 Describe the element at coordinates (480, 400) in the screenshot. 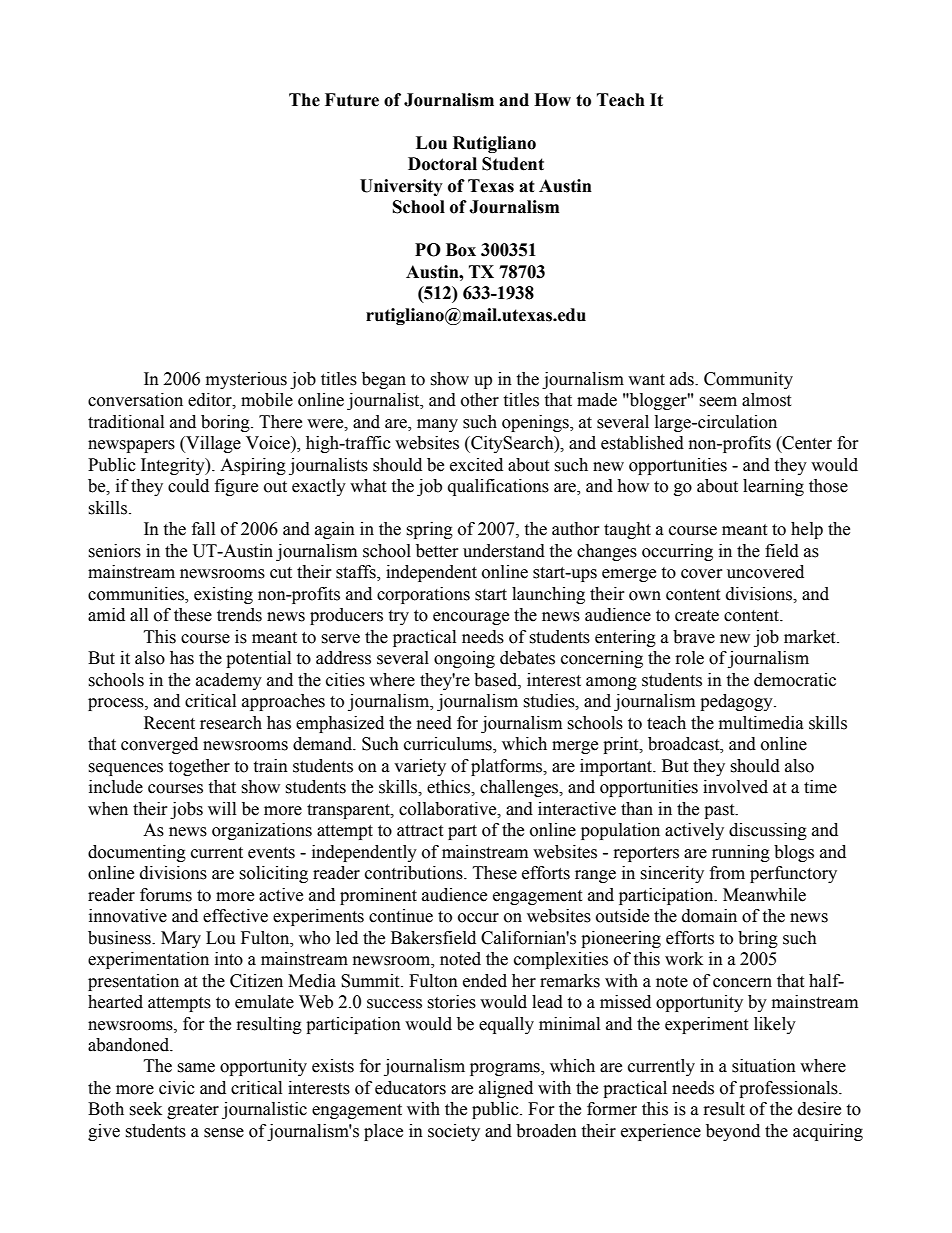

I see `other` at that location.
